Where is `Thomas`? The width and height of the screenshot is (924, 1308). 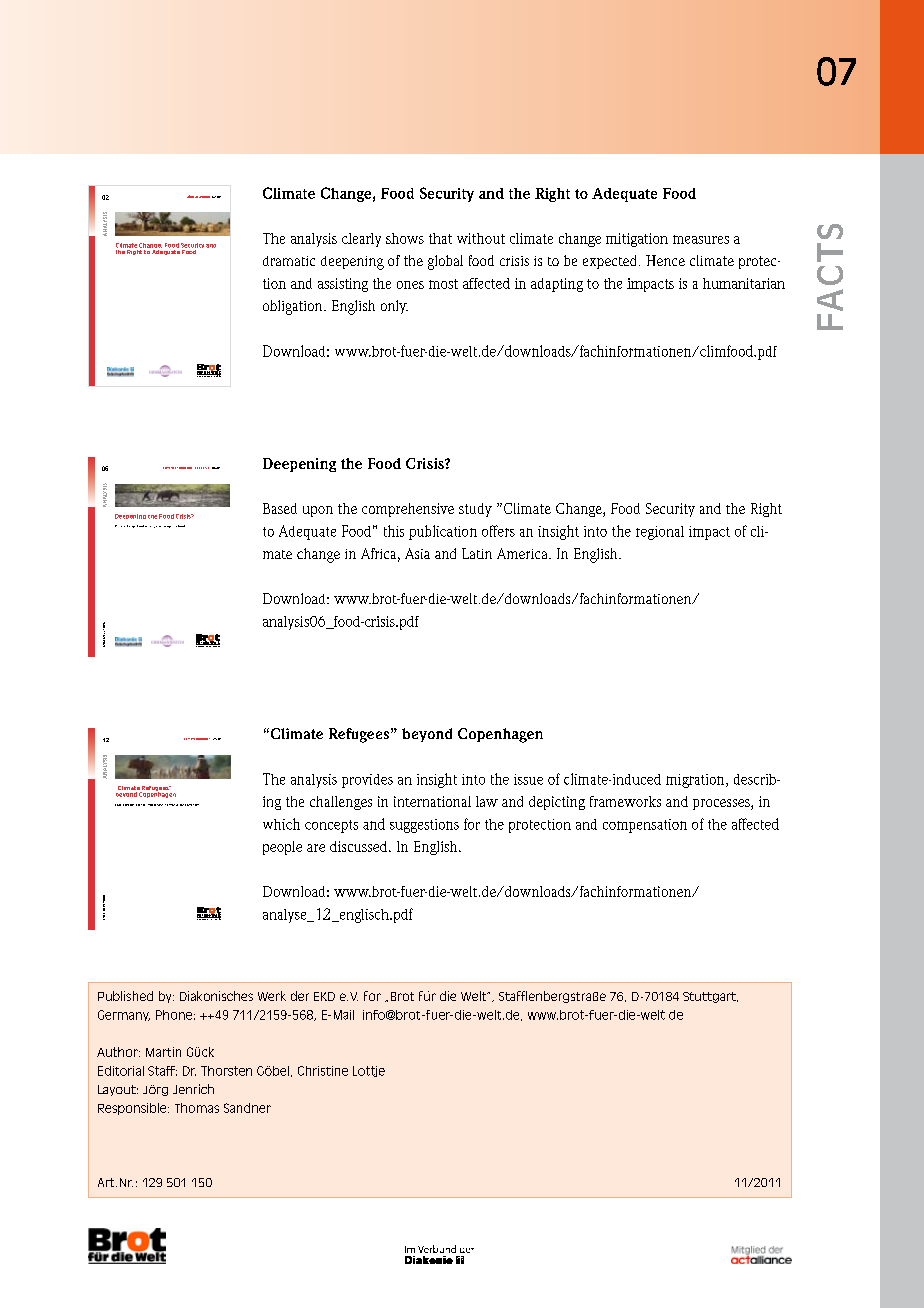 Thomas is located at coordinates (197, 1108).
